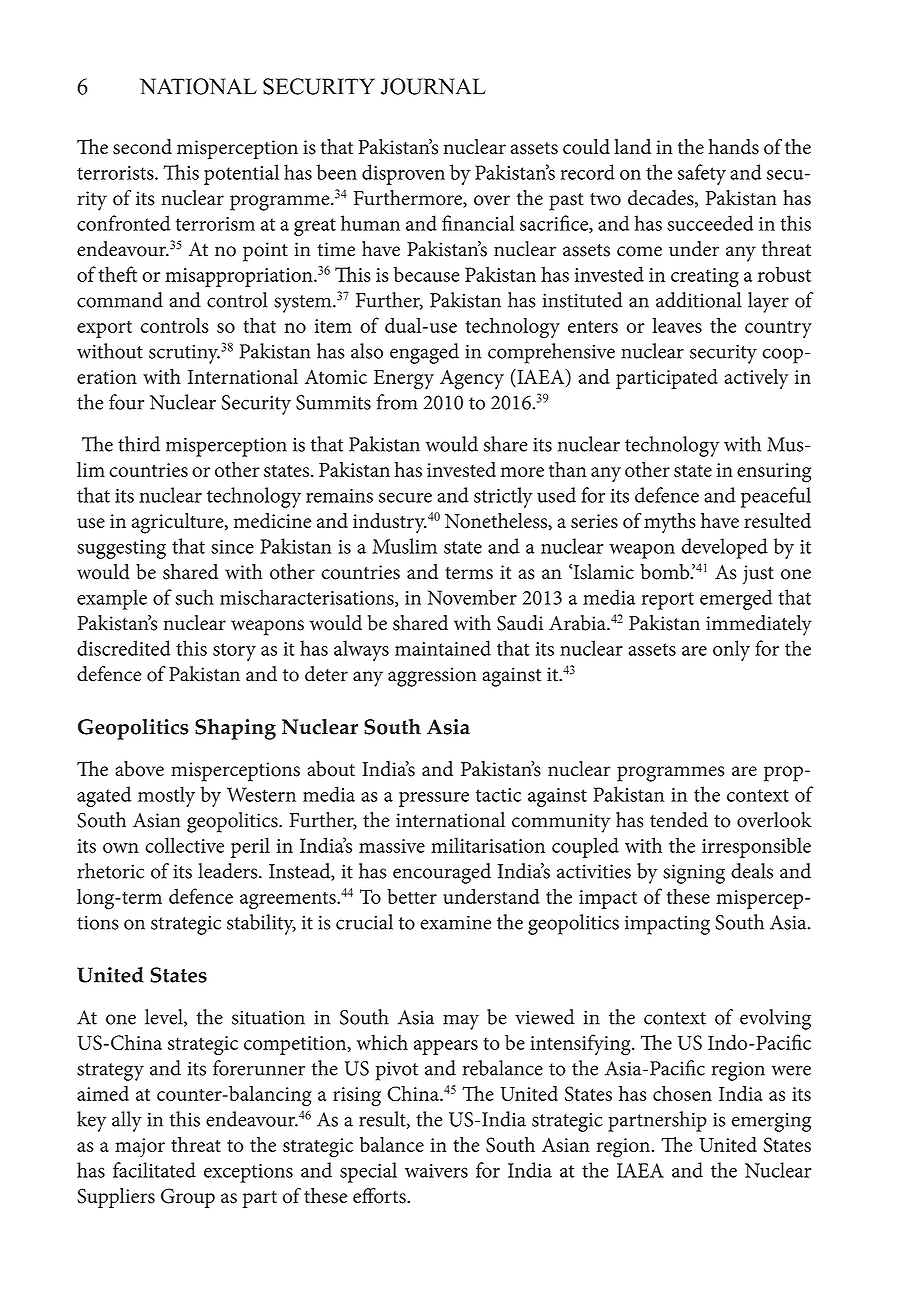 The height and width of the document is (1316, 921). What do you see at coordinates (733, 147) in the document?
I see `hands` at bounding box center [733, 147].
